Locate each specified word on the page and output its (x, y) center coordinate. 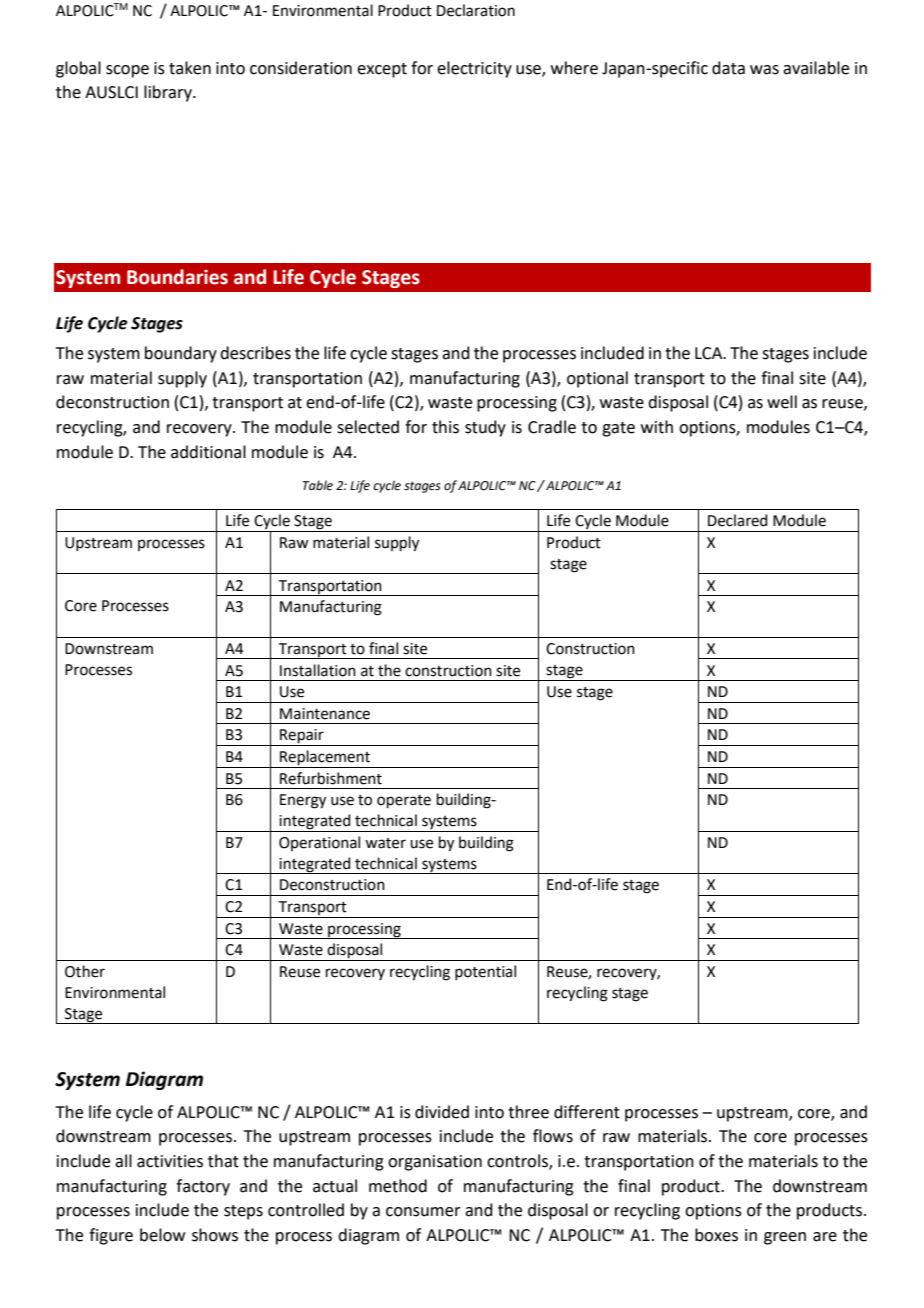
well (782, 402)
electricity (474, 69)
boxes (716, 1235)
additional (208, 452)
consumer (423, 1212)
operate (404, 801)
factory (203, 1187)
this (445, 427)
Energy (303, 801)
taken (190, 68)
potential (485, 972)
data (728, 68)
